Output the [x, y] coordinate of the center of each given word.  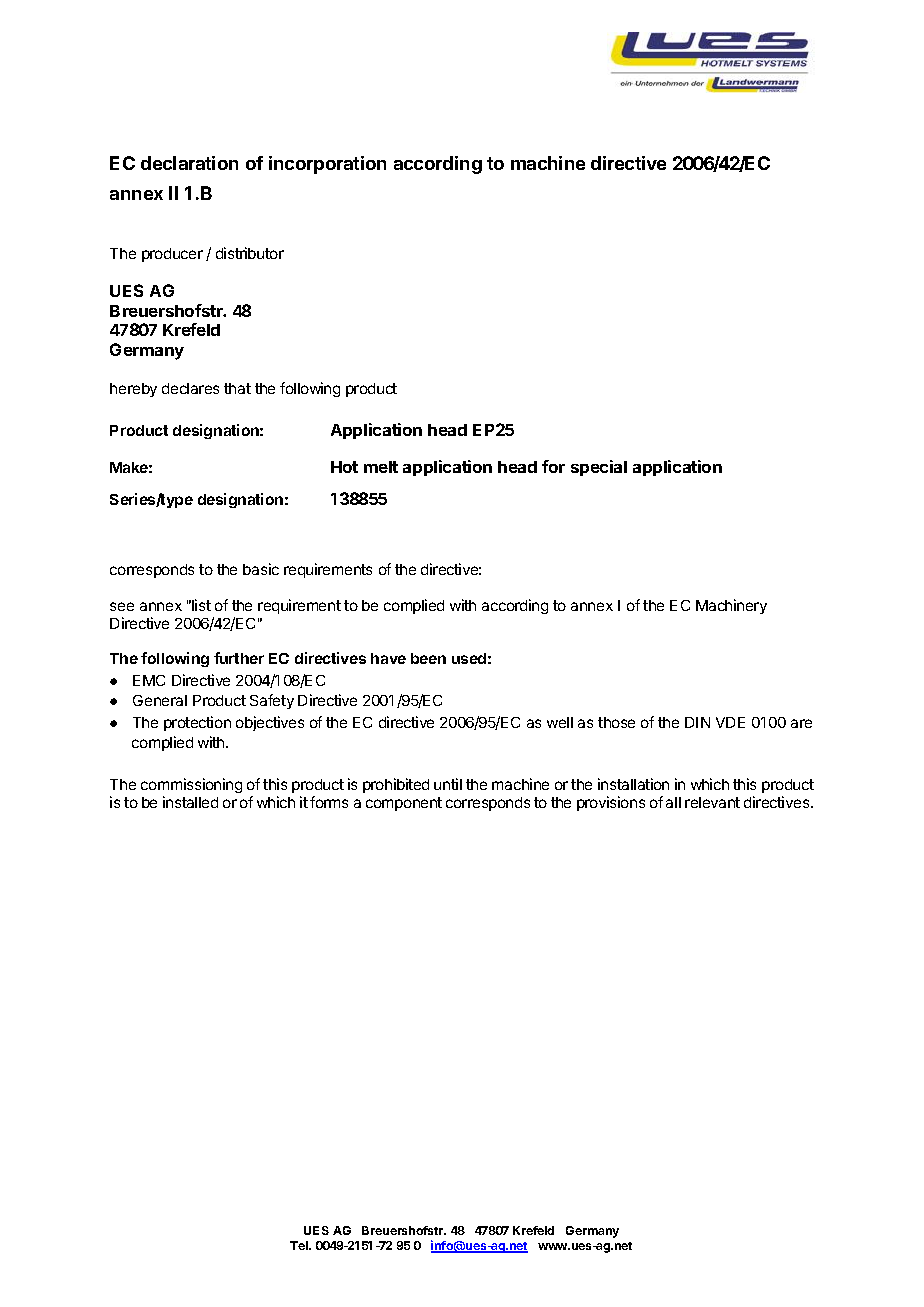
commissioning [191, 787]
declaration [189, 163]
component [404, 804]
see [122, 606]
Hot [344, 467]
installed [190, 802]
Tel [300, 1245]
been [428, 658]
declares [190, 388]
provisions [611, 803]
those [616, 722]
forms [329, 802]
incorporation [327, 165]
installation [633, 784]
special [599, 468]
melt [381, 467]
